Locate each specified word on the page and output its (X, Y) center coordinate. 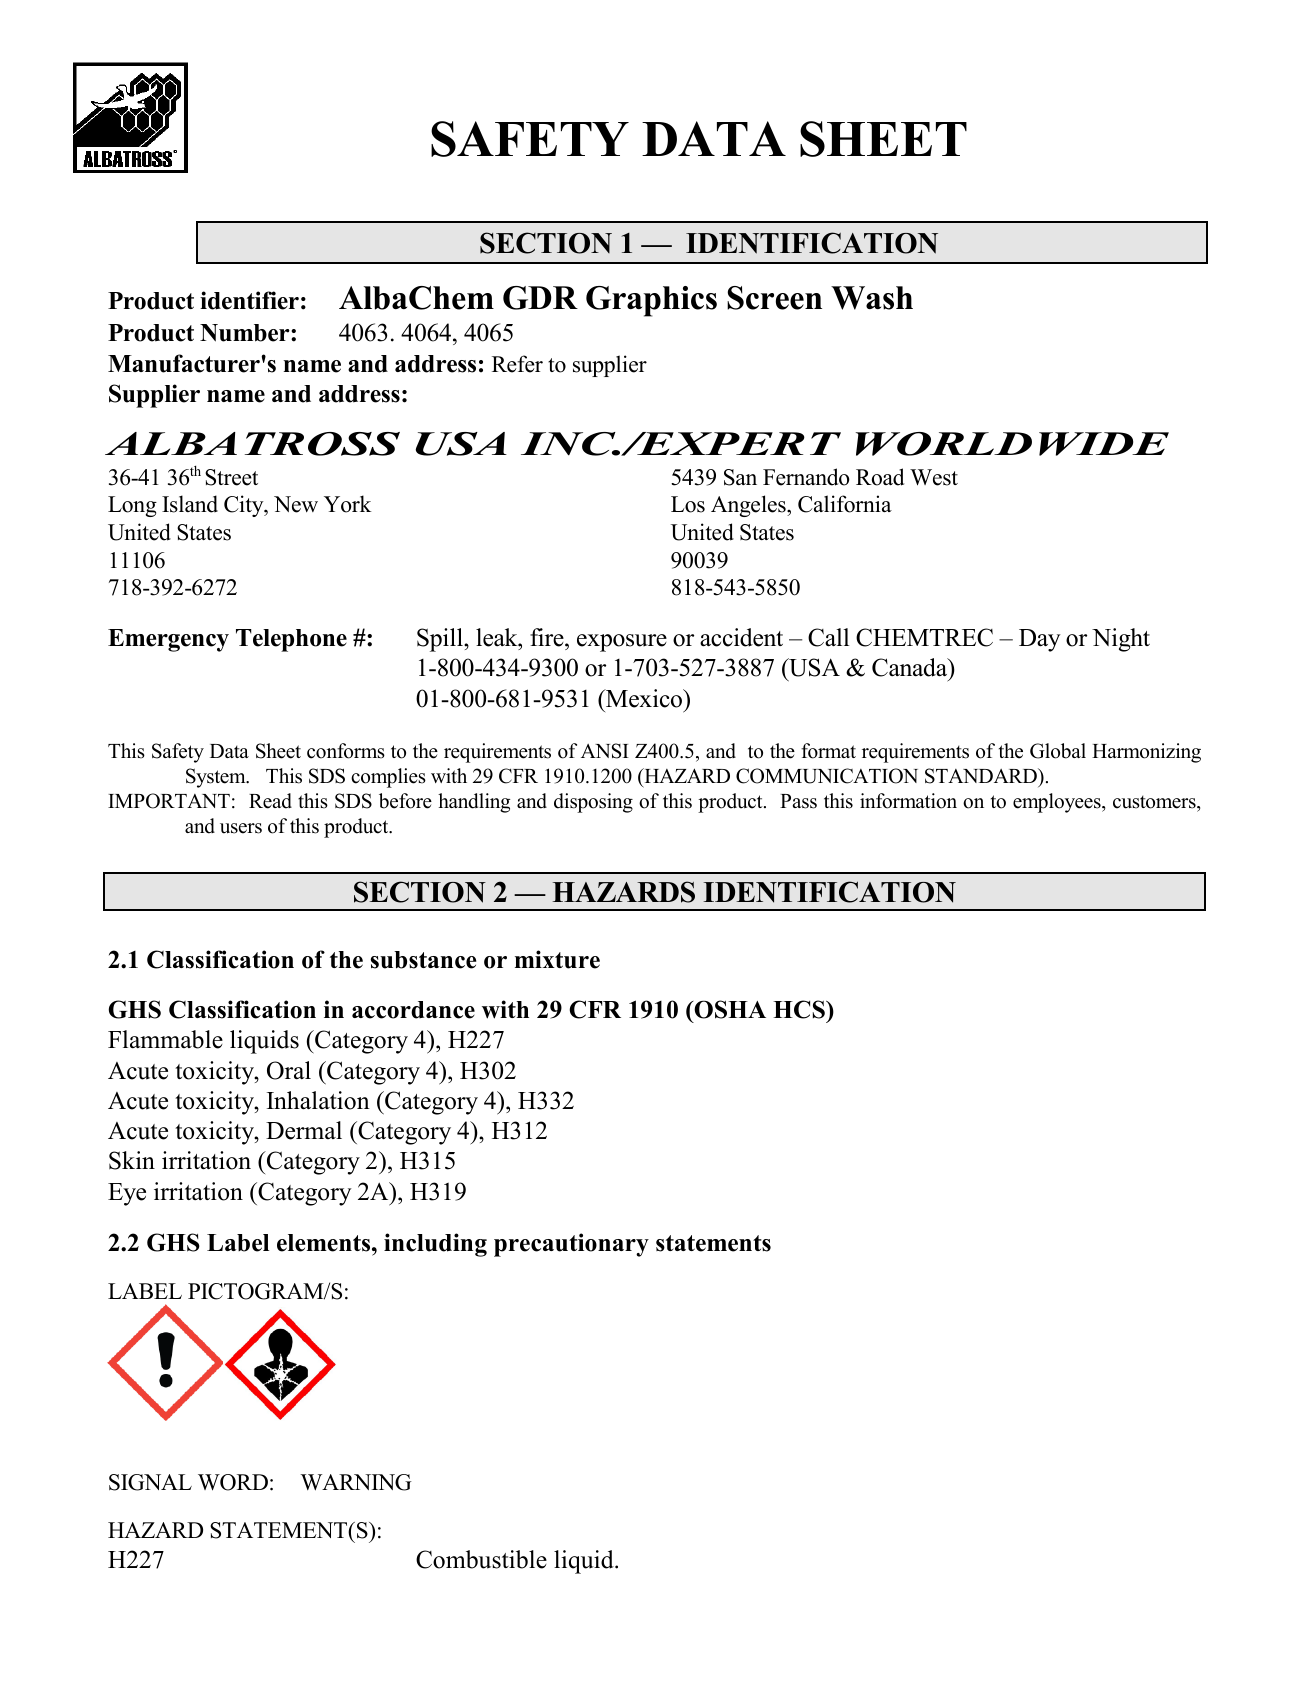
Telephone (291, 640)
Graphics (651, 301)
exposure (622, 643)
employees (1058, 803)
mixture (557, 959)
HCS (800, 1009)
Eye (127, 1194)
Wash (872, 298)
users (241, 828)
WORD (233, 1482)
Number (246, 333)
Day (1040, 640)
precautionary (571, 1245)
